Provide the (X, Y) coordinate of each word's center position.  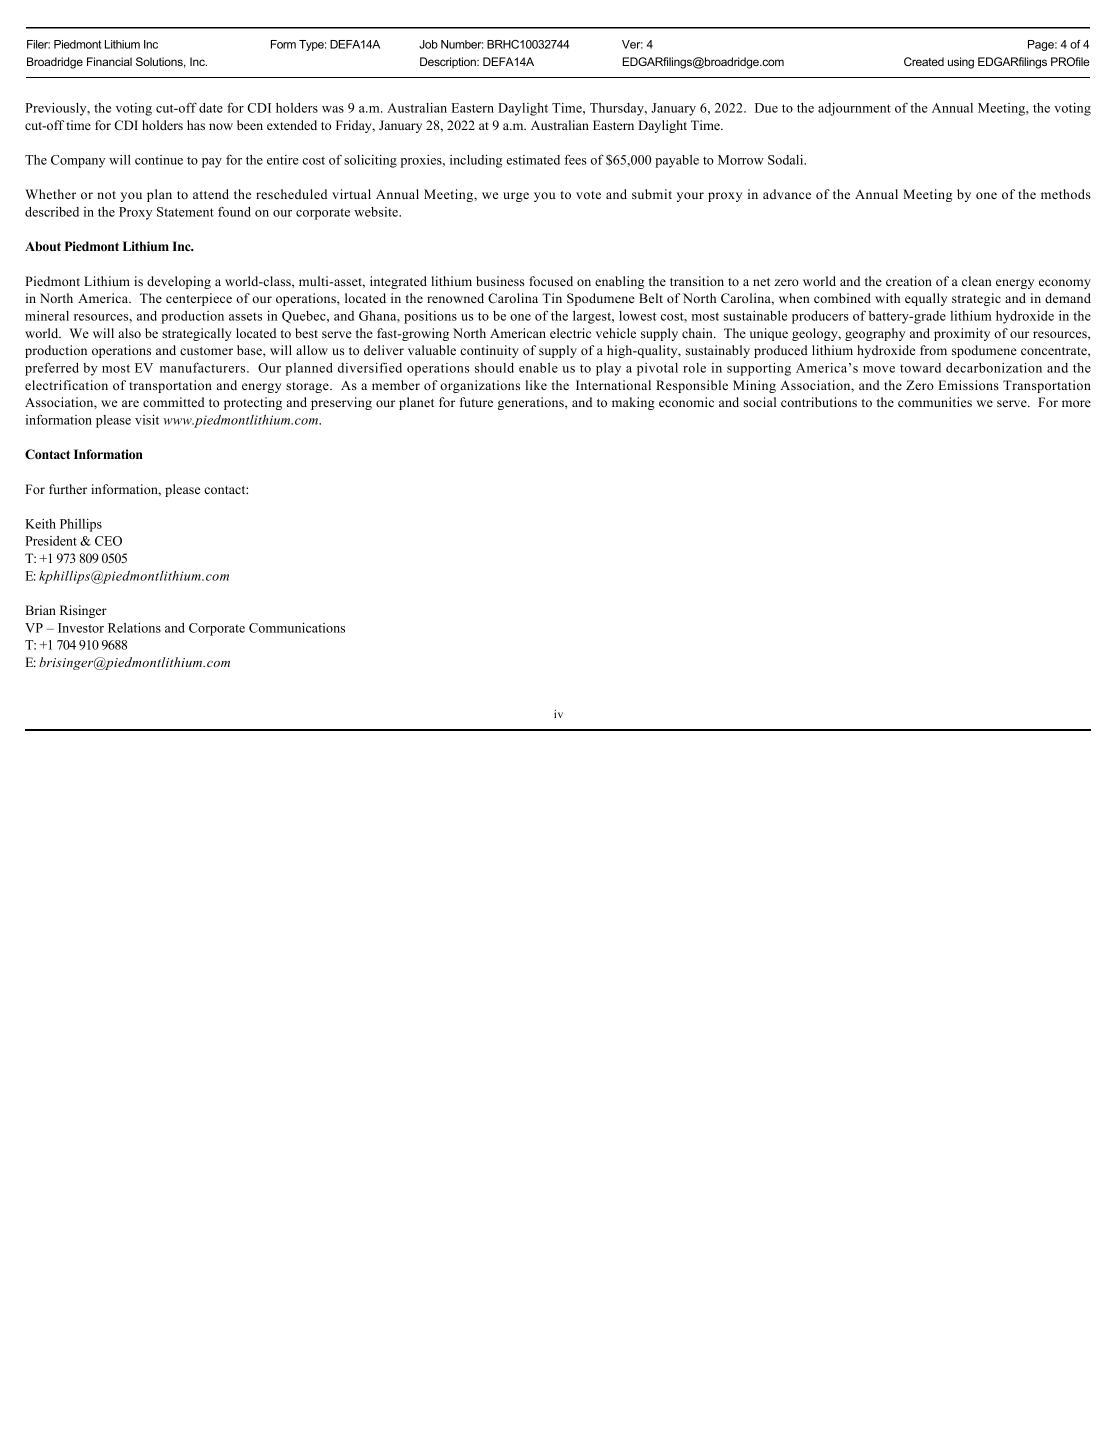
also (129, 333)
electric (570, 333)
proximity (962, 334)
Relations (134, 627)
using (961, 63)
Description (449, 63)
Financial (109, 61)
